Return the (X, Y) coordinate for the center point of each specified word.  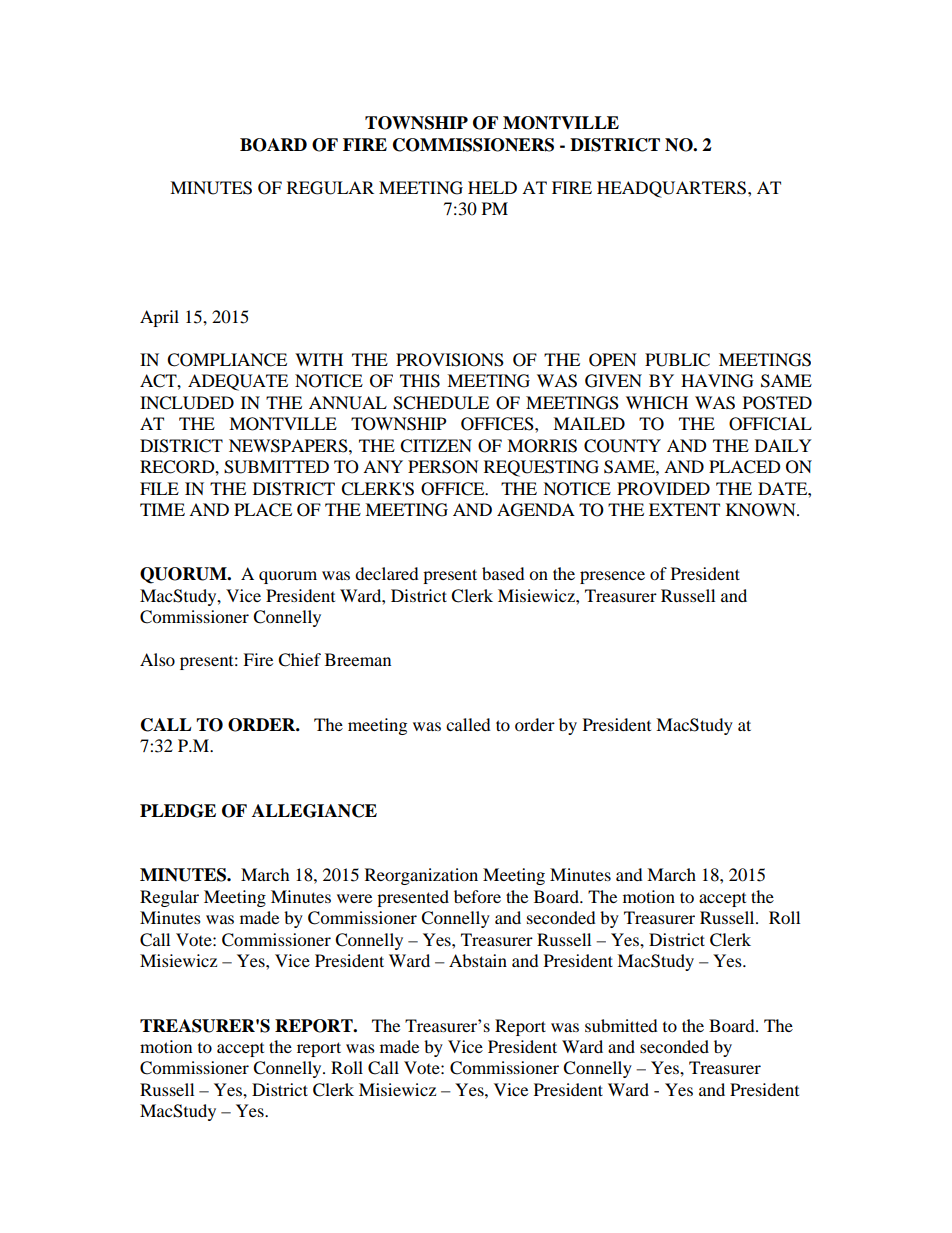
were (354, 898)
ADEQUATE (238, 382)
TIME (162, 509)
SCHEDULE (441, 403)
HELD (492, 187)
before (477, 896)
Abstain (478, 960)
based (503, 573)
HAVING (717, 381)
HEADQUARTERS (673, 189)
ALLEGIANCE (314, 811)
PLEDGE (178, 811)
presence (612, 577)
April (159, 318)
